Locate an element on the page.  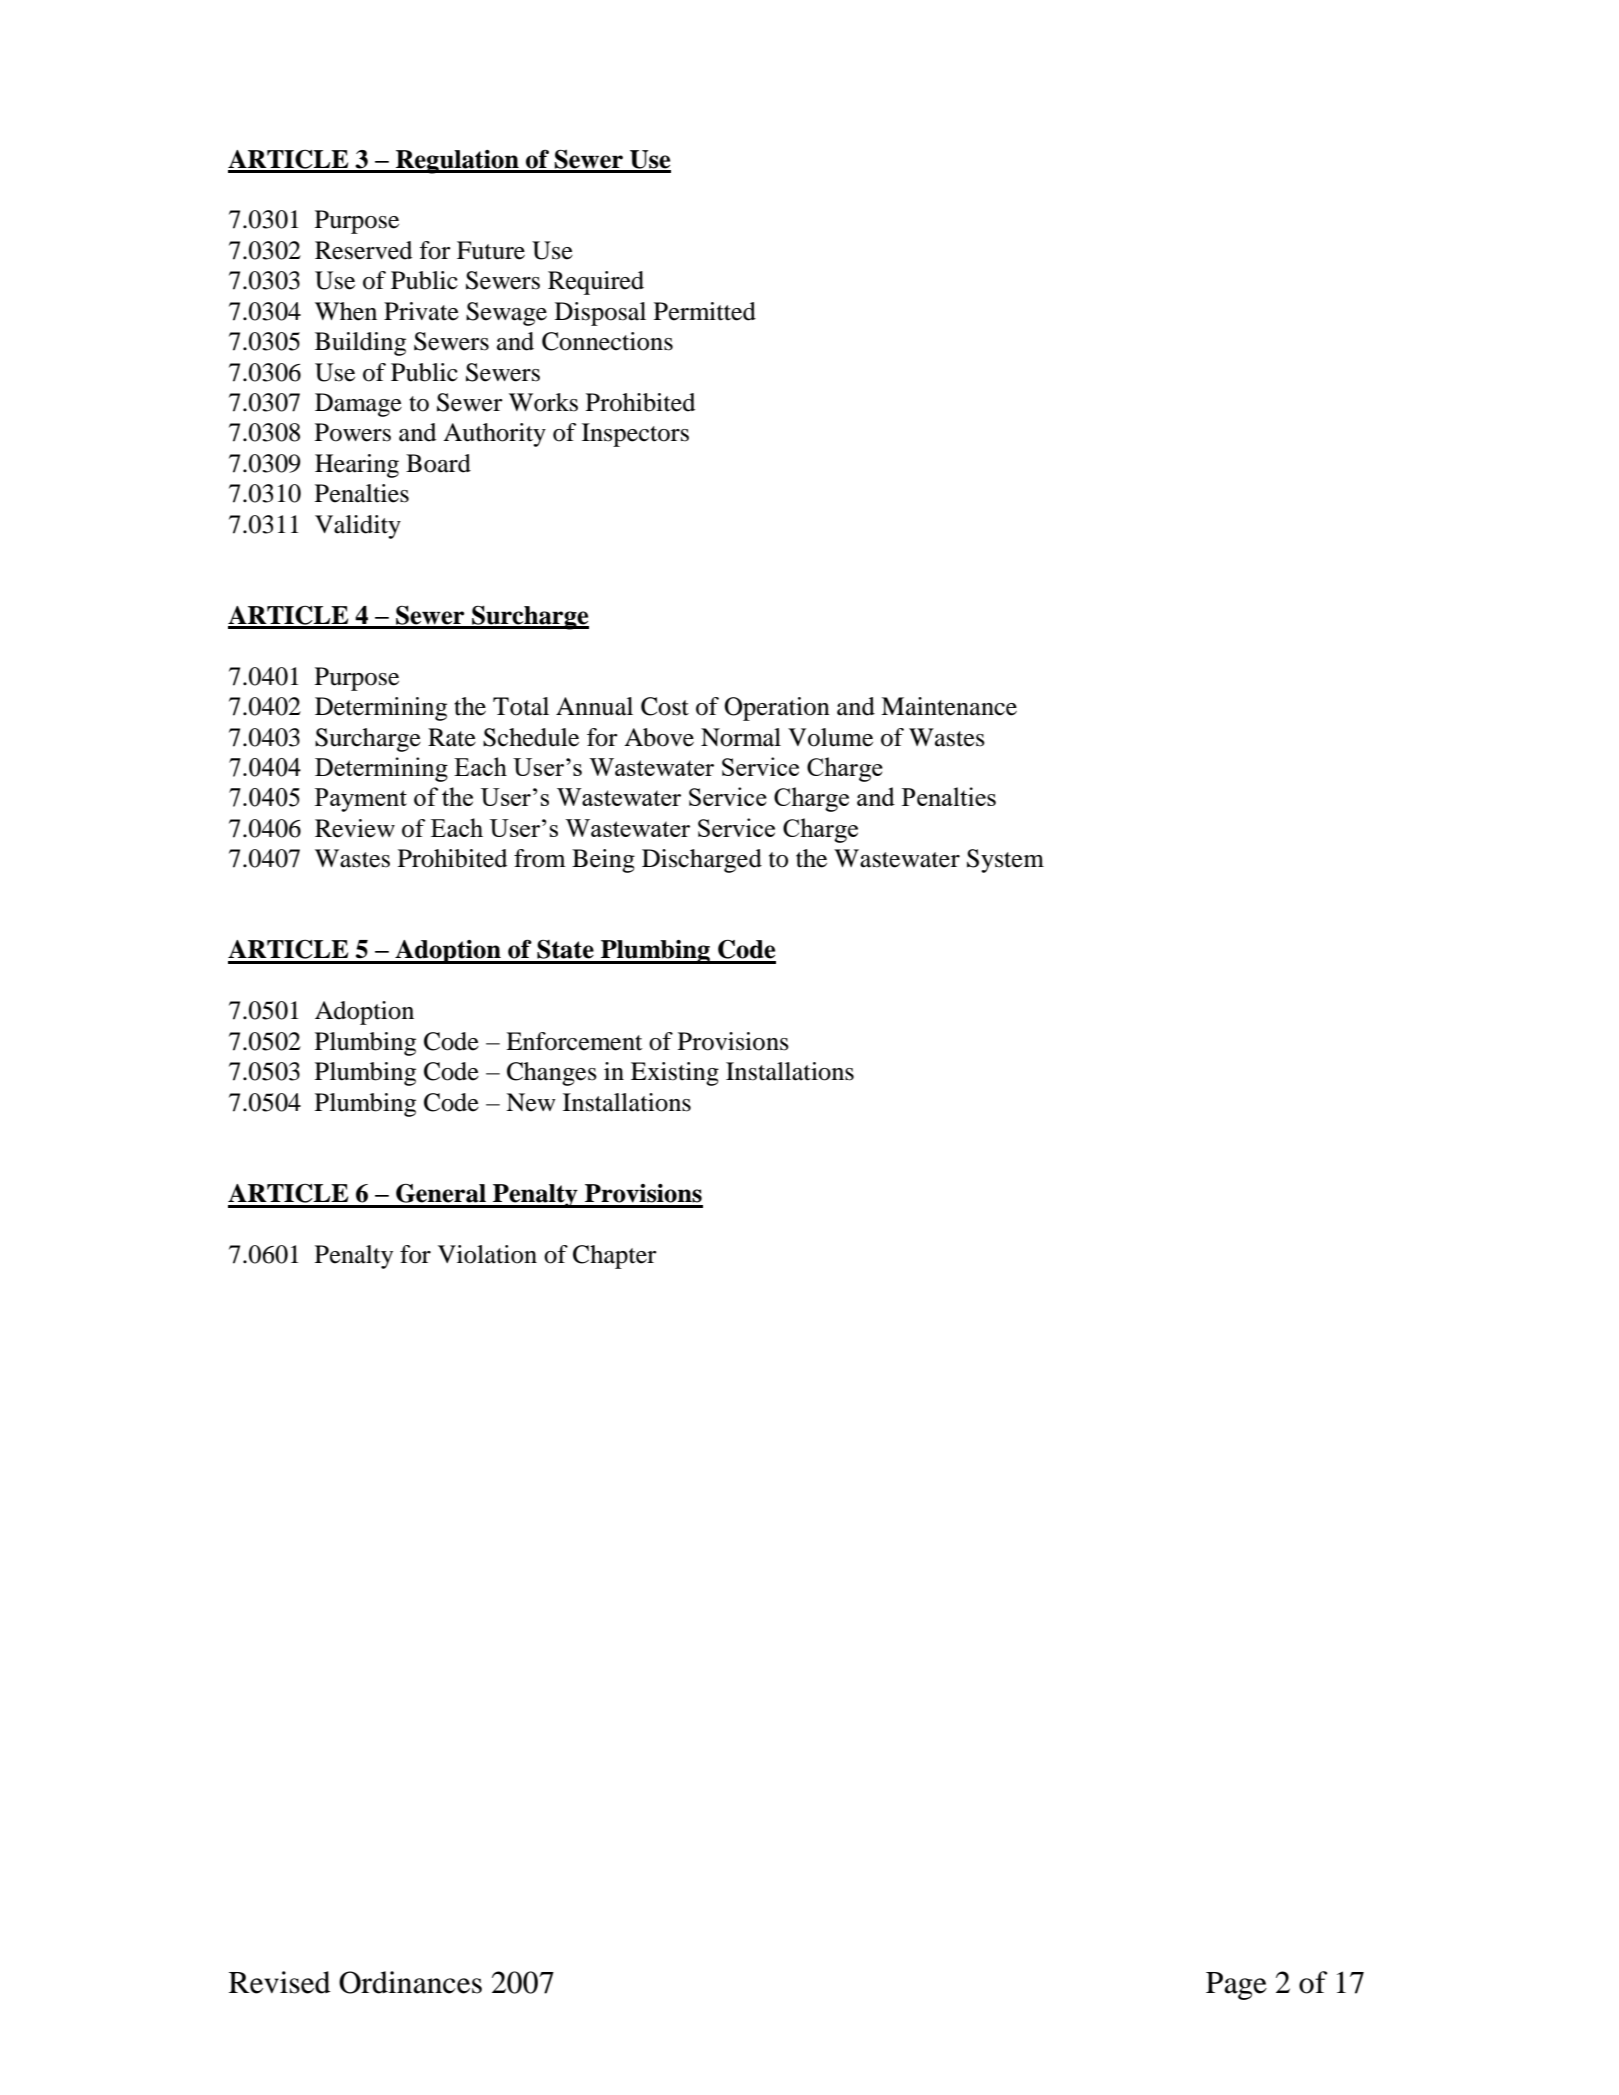
Existing is located at coordinates (675, 1074).
